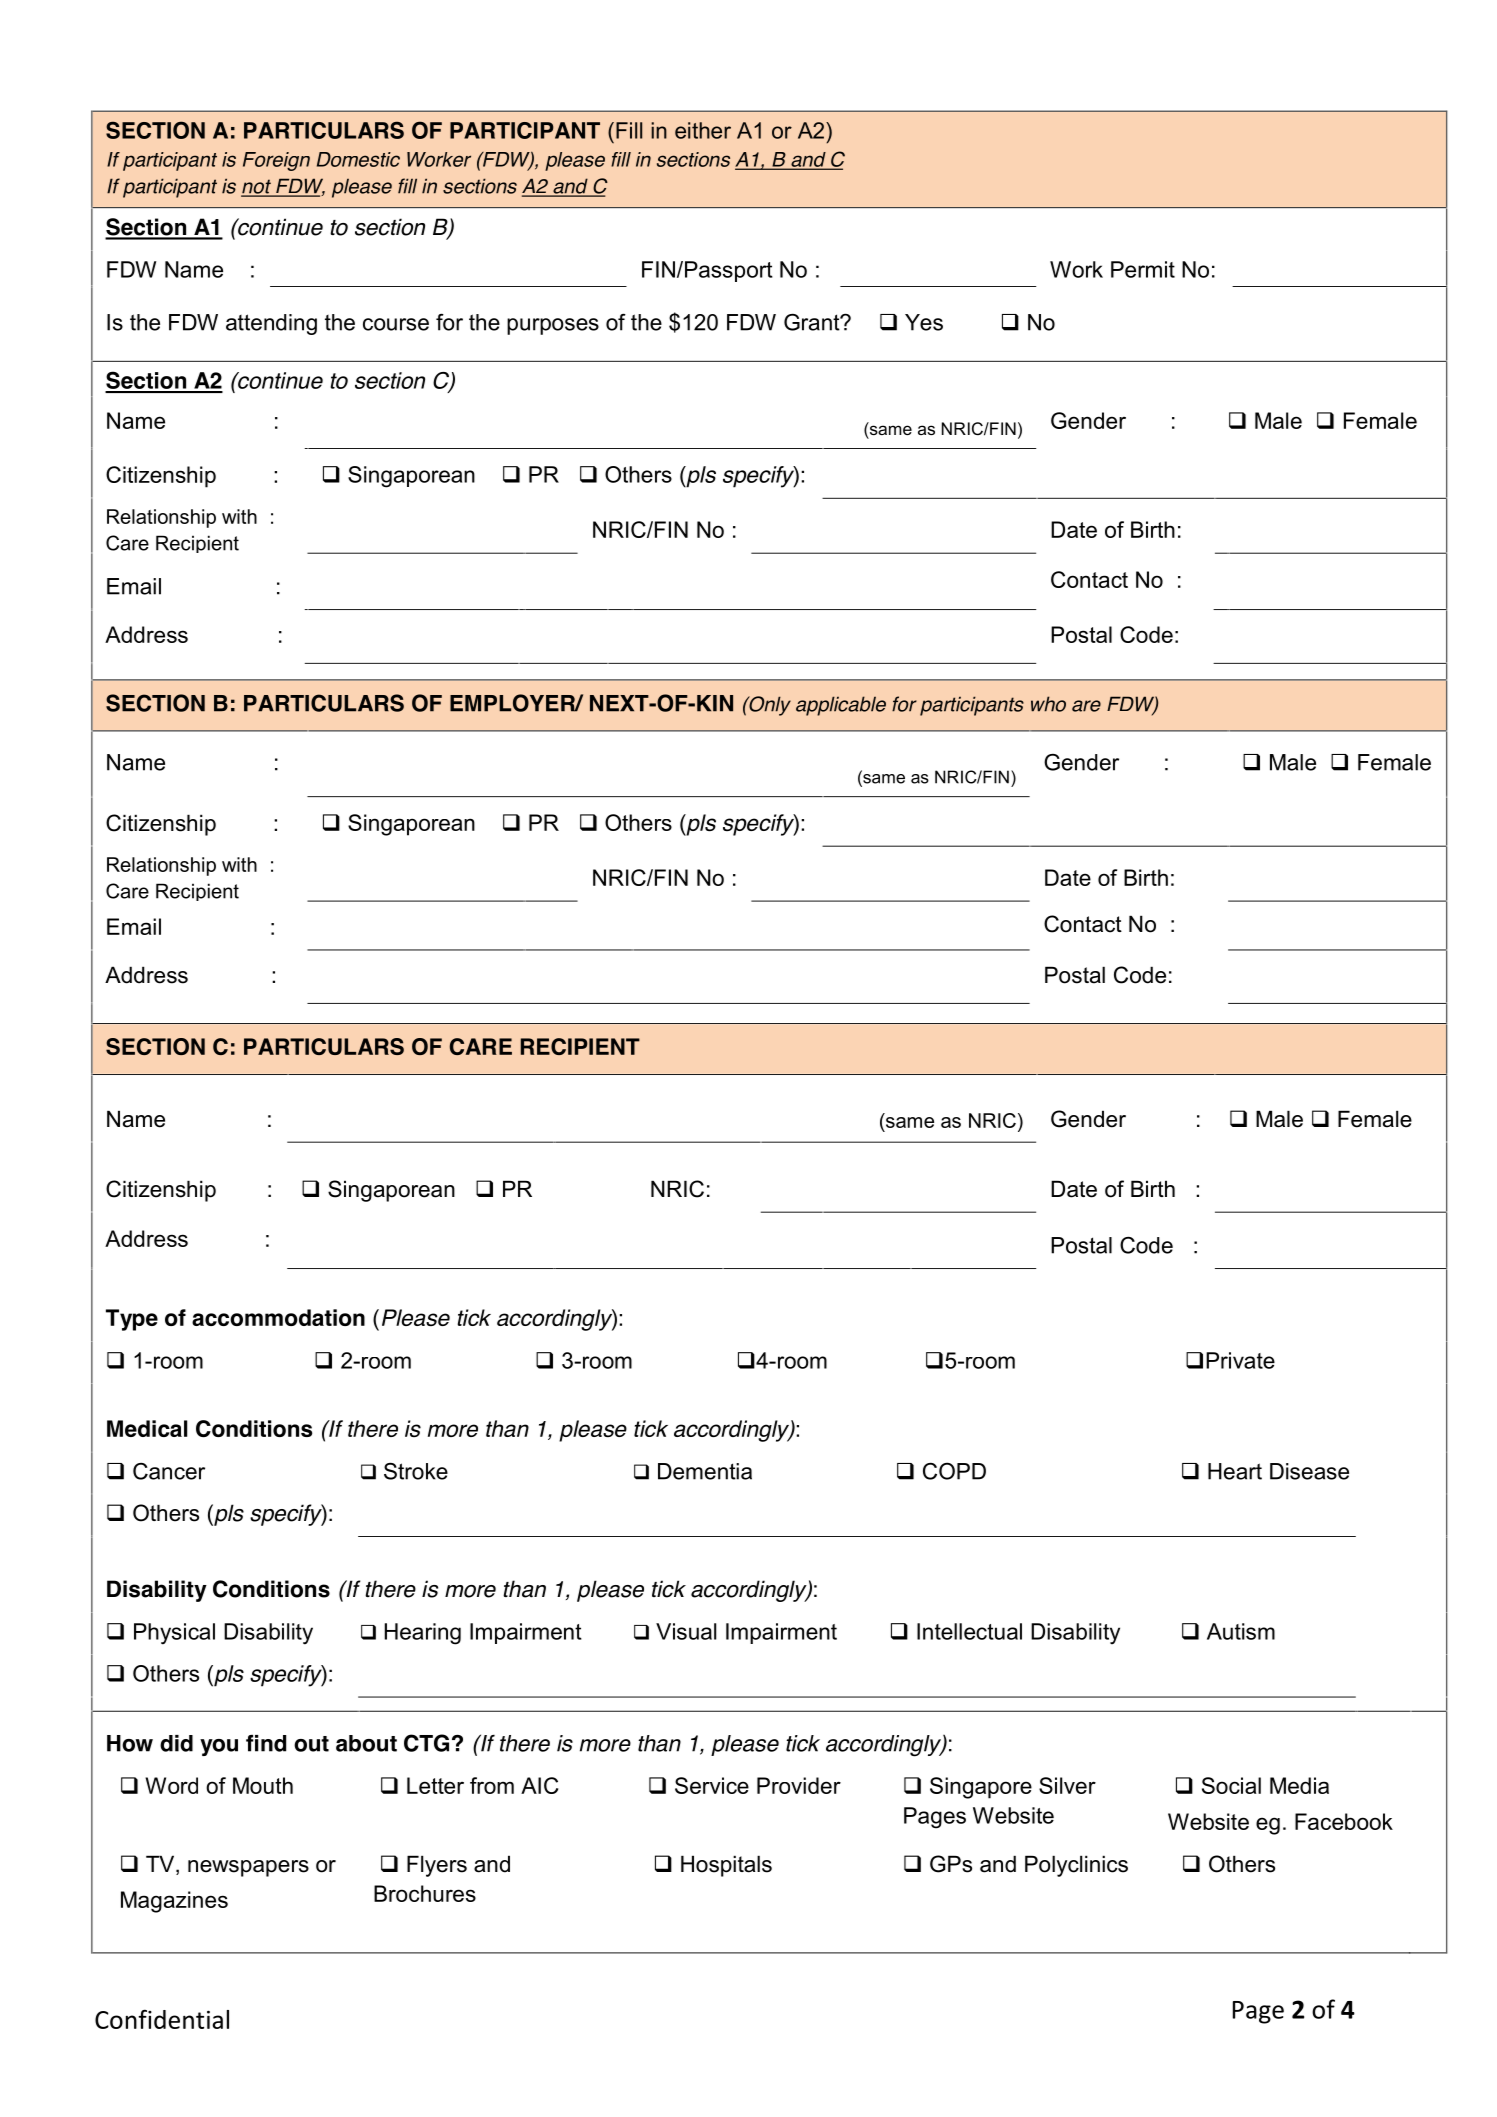 The width and height of the page is (1497, 2117). What do you see at coordinates (1143, 269) in the page?
I see `Permit` at bounding box center [1143, 269].
